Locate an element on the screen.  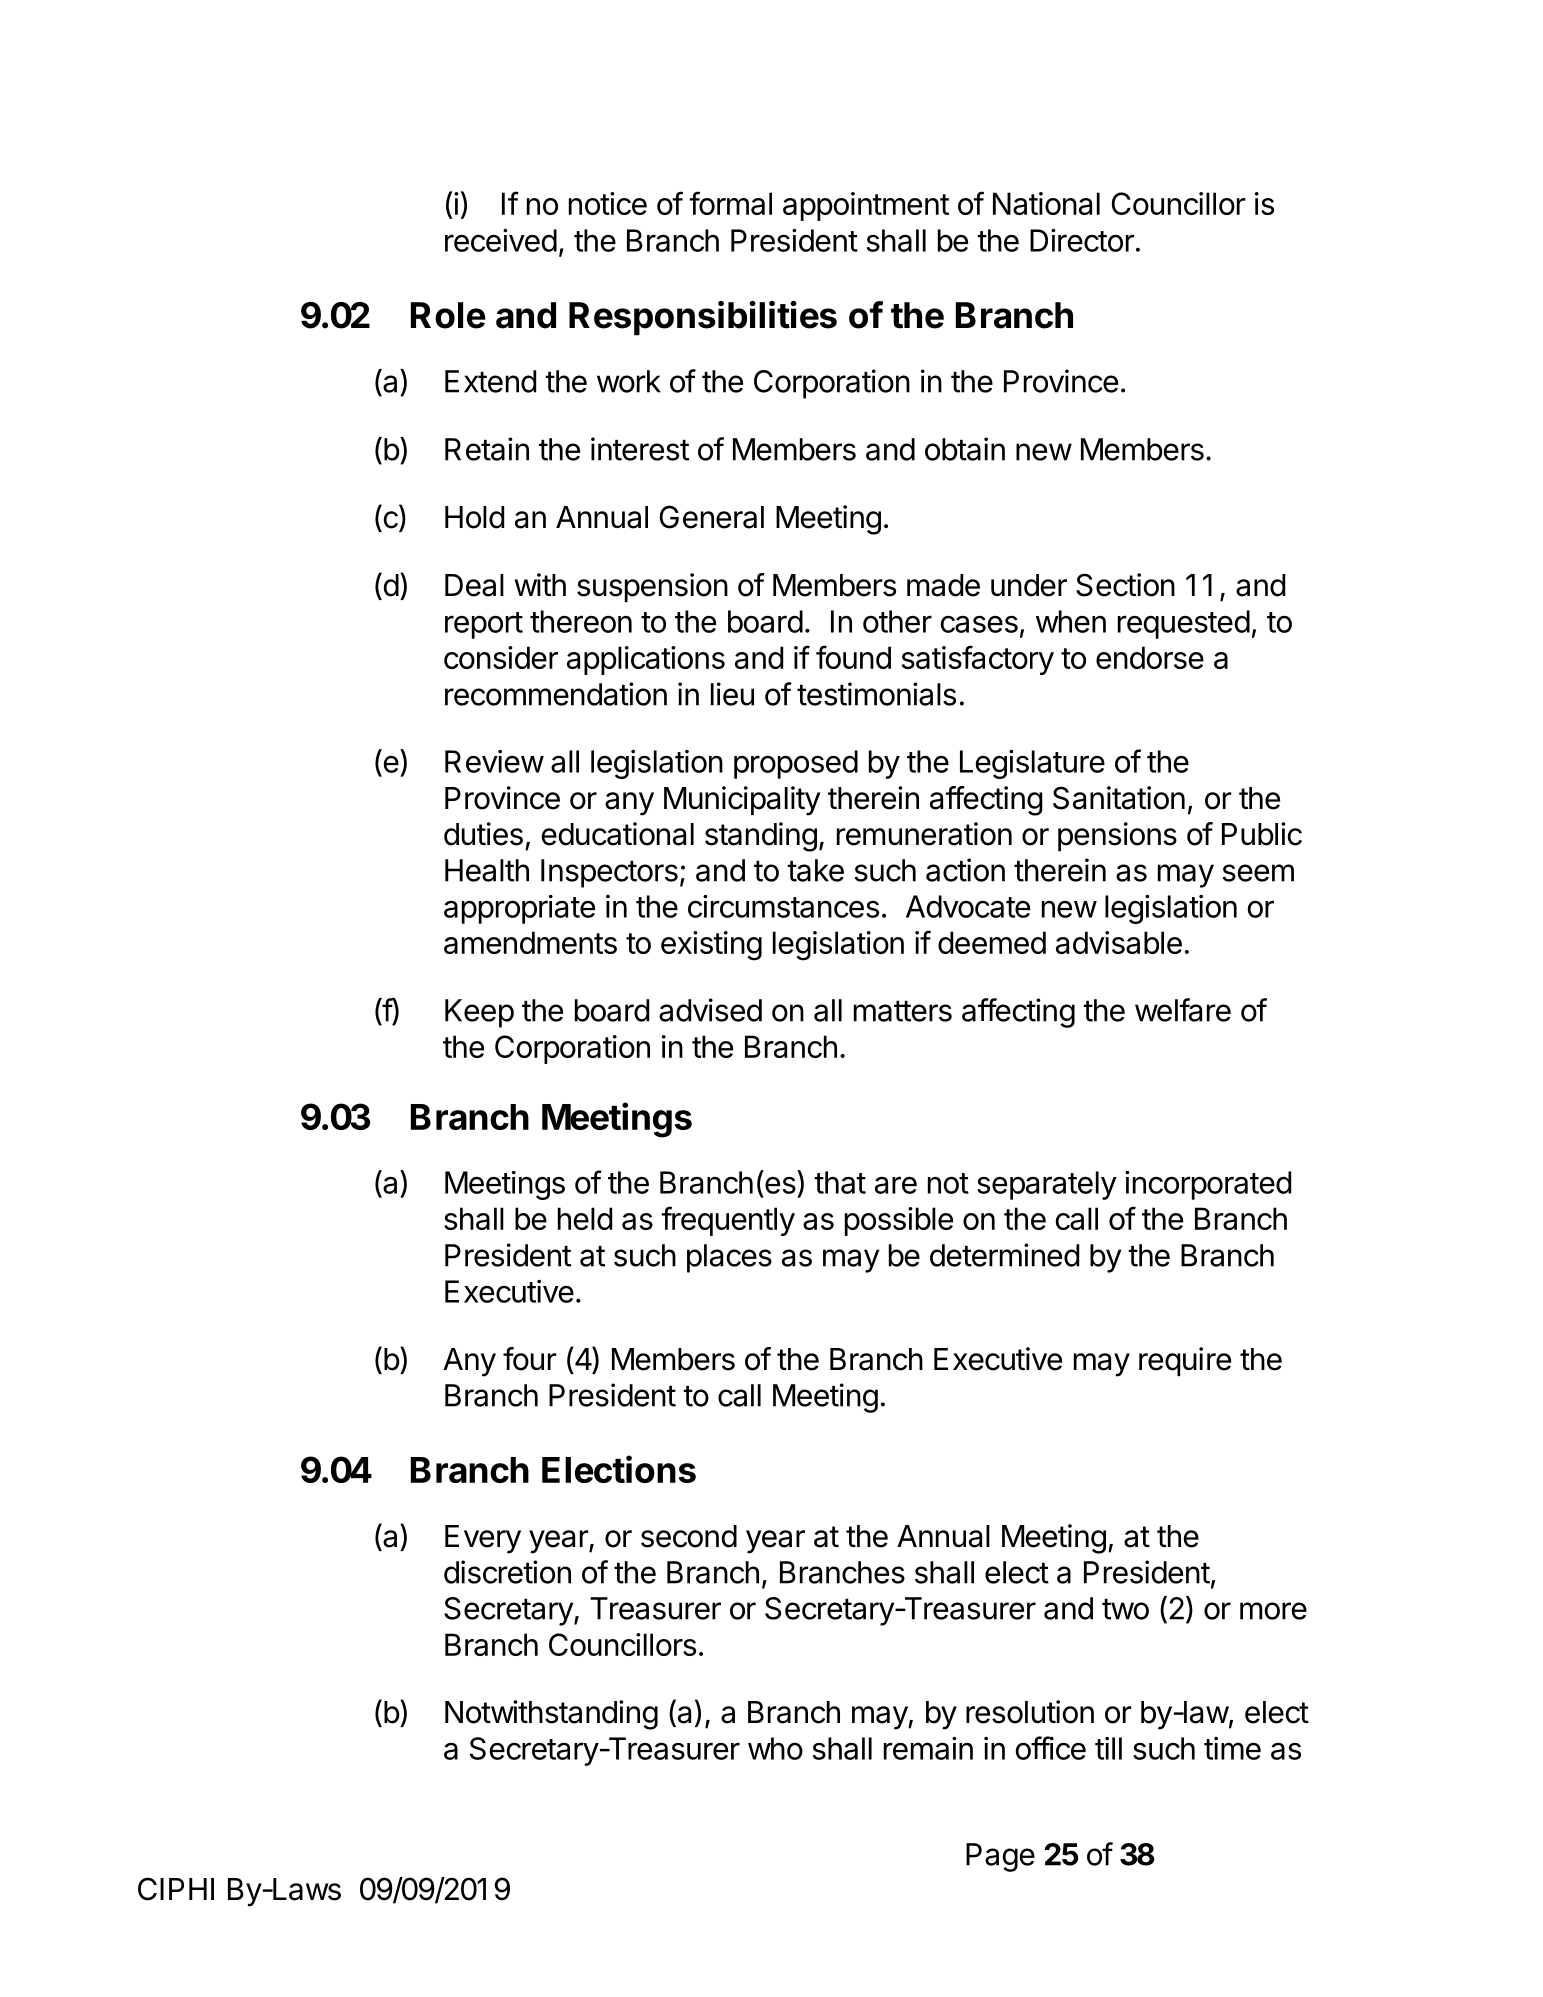
remain is located at coordinates (928, 1748).
